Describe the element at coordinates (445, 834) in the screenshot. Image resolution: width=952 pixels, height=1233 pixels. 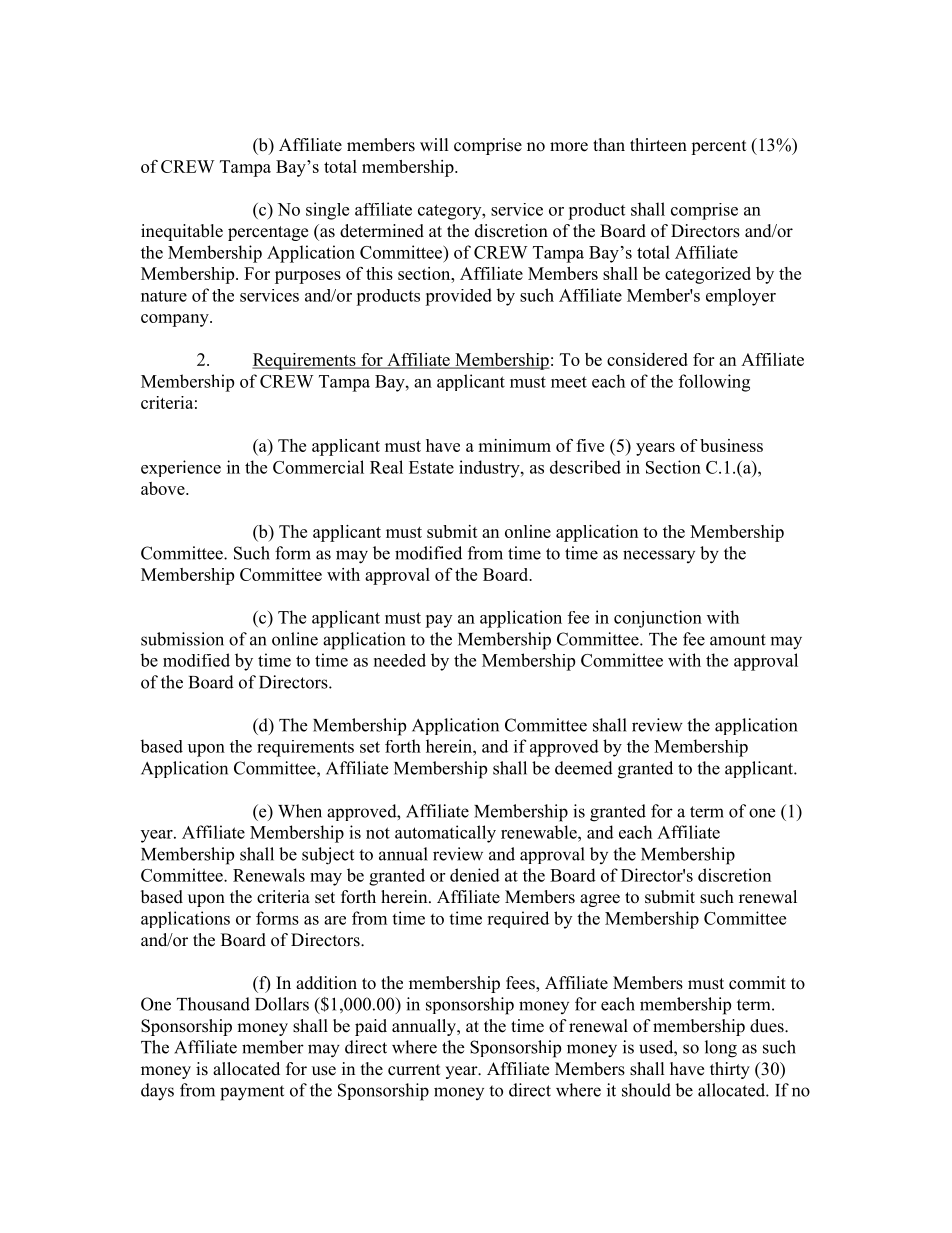
I see `automatically` at that location.
